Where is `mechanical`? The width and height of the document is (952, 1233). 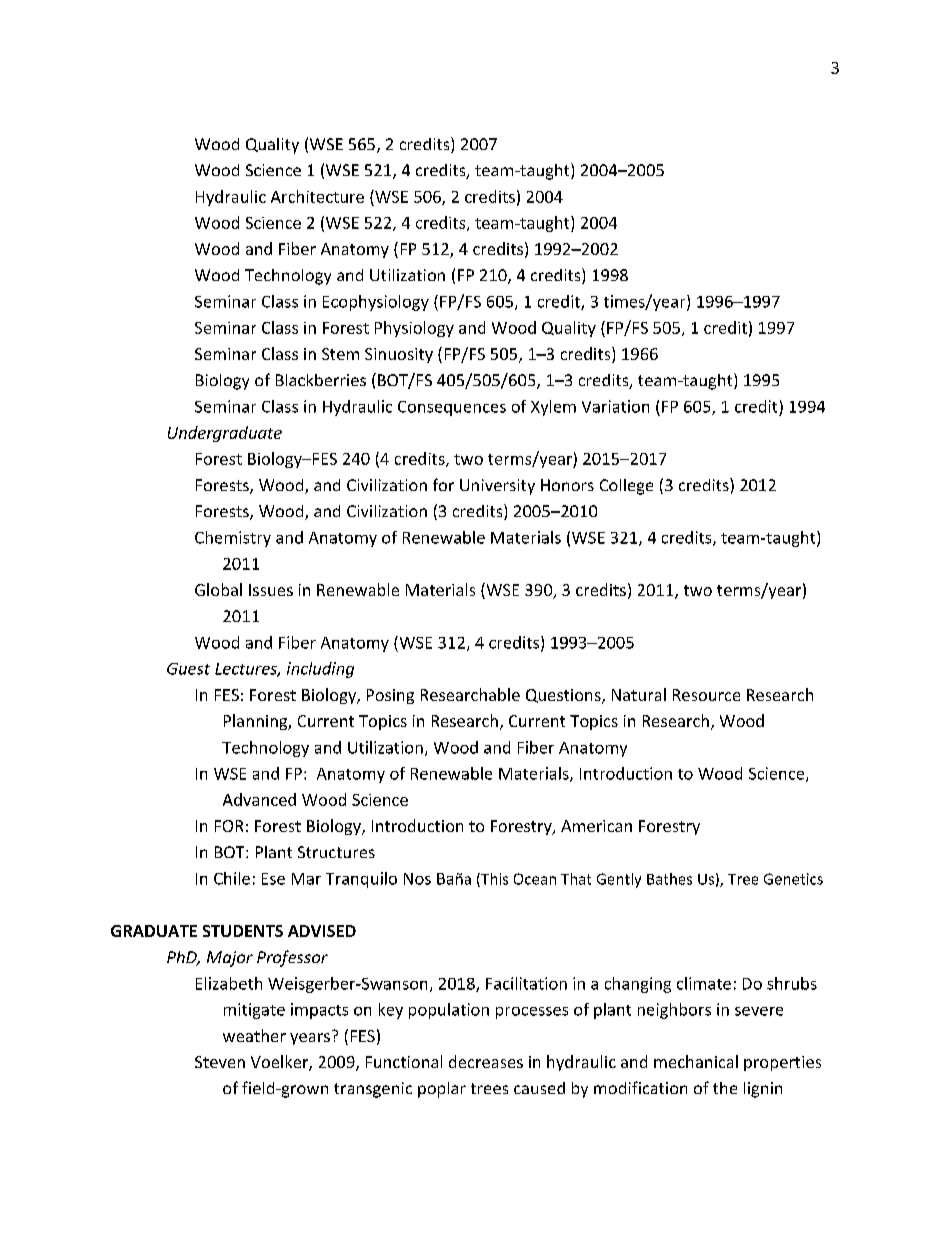
mechanical is located at coordinates (696, 1061).
